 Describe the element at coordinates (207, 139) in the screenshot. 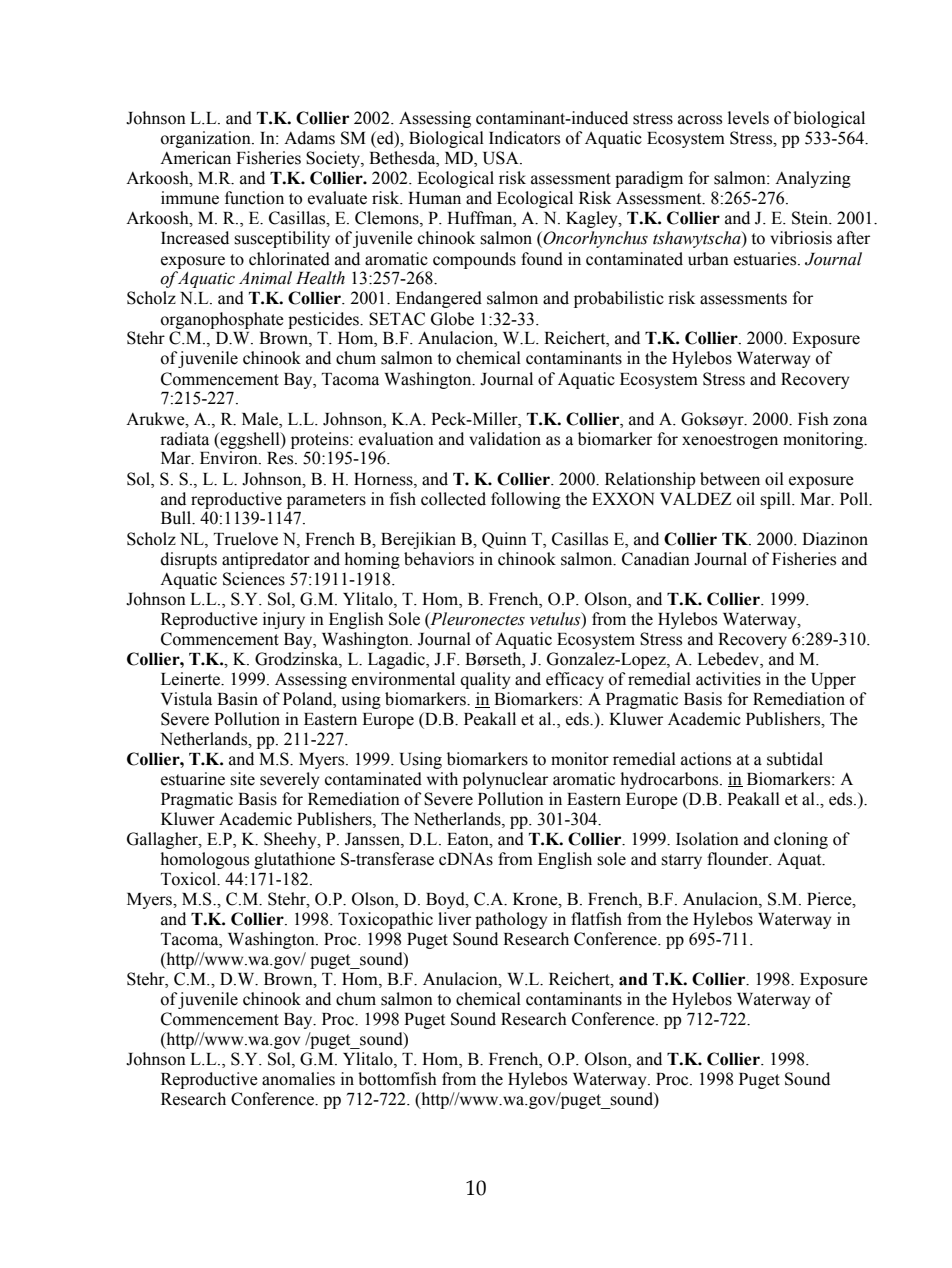

I see `organization` at that location.
